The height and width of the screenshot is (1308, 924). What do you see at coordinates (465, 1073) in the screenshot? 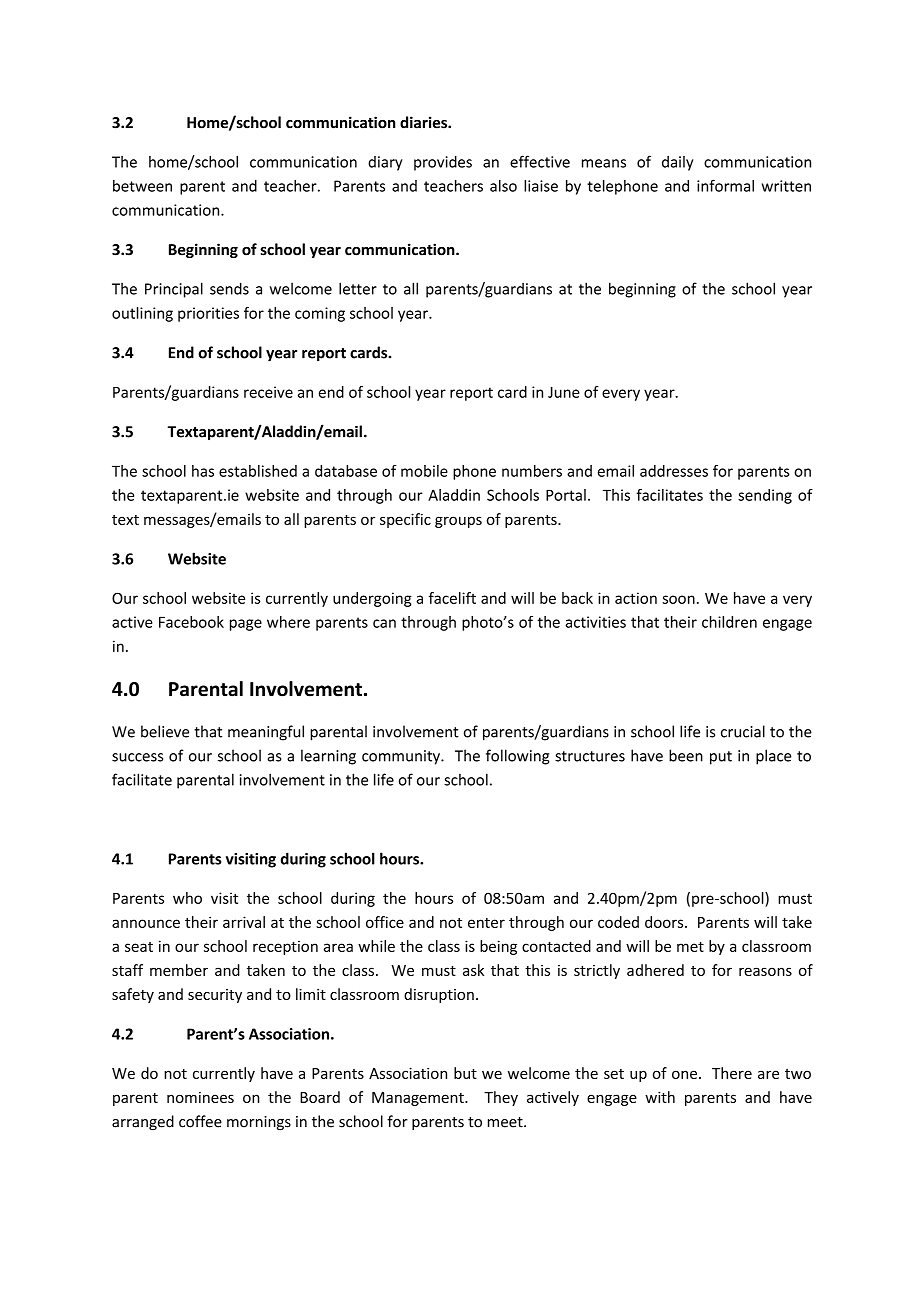
I see `but` at bounding box center [465, 1073].
